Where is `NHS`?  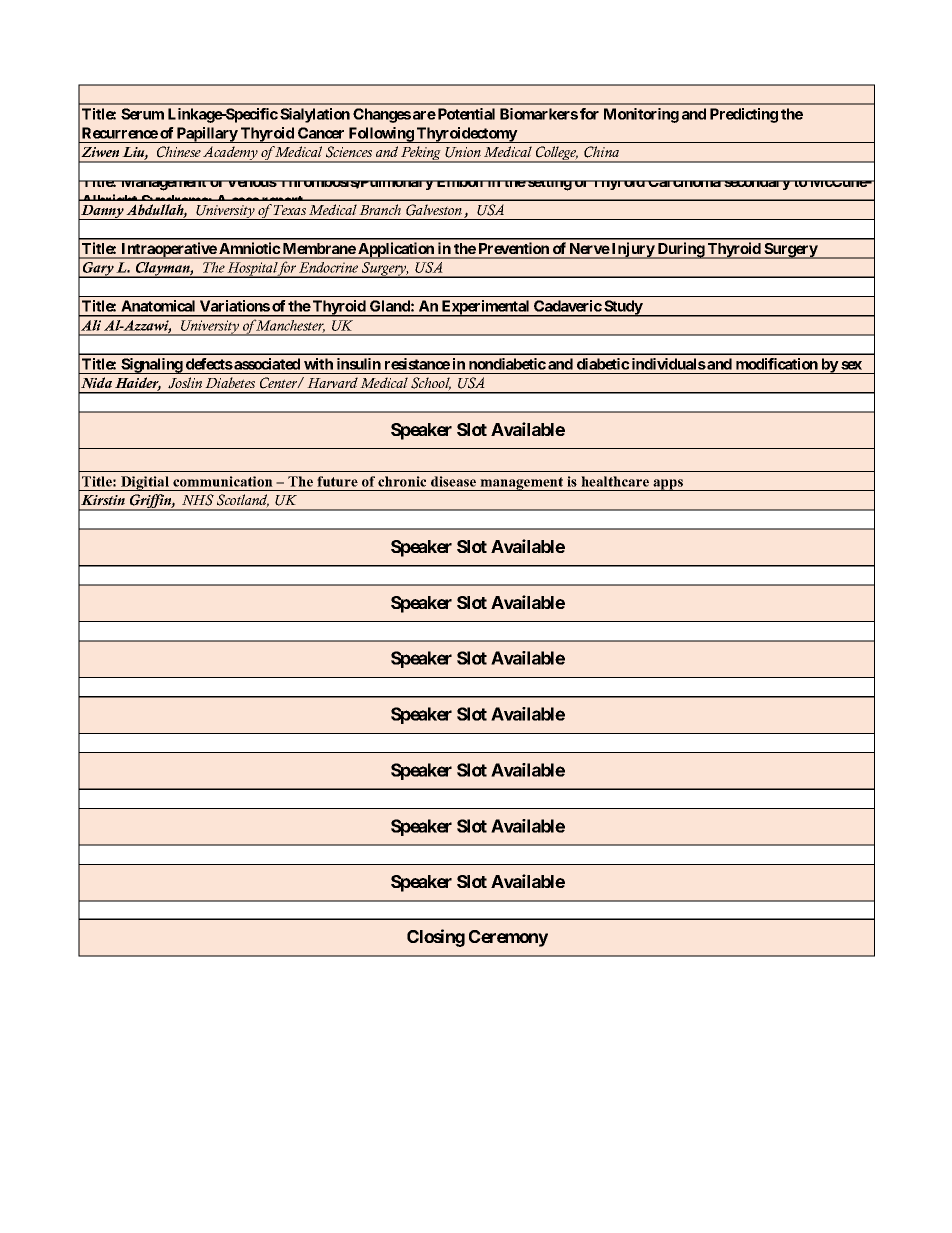 NHS is located at coordinates (198, 500).
